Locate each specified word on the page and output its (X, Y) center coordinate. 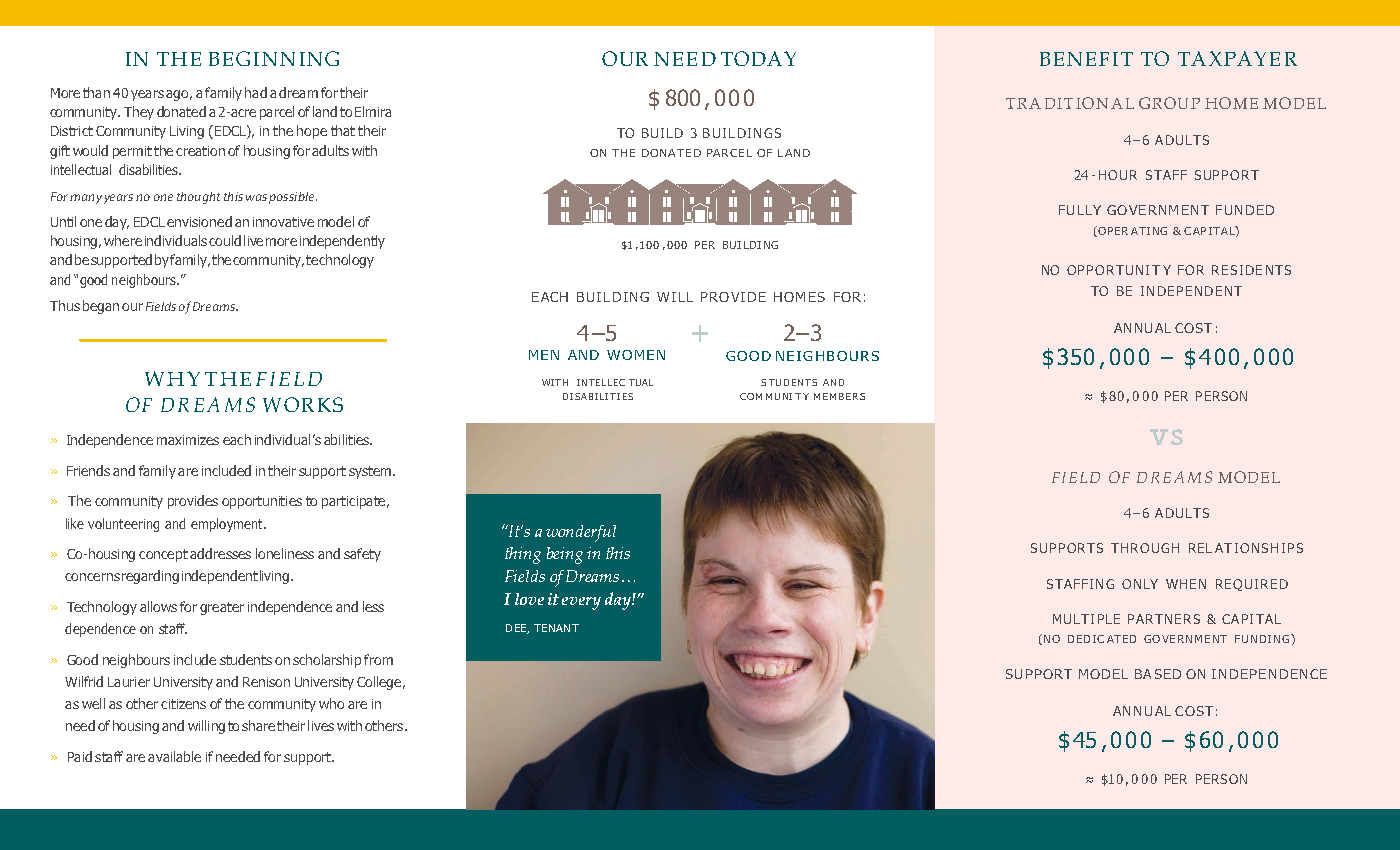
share (258, 725)
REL (1200, 548)
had (256, 92)
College (379, 683)
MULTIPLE (1086, 619)
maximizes (188, 440)
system (371, 472)
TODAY (758, 58)
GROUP (1169, 103)
